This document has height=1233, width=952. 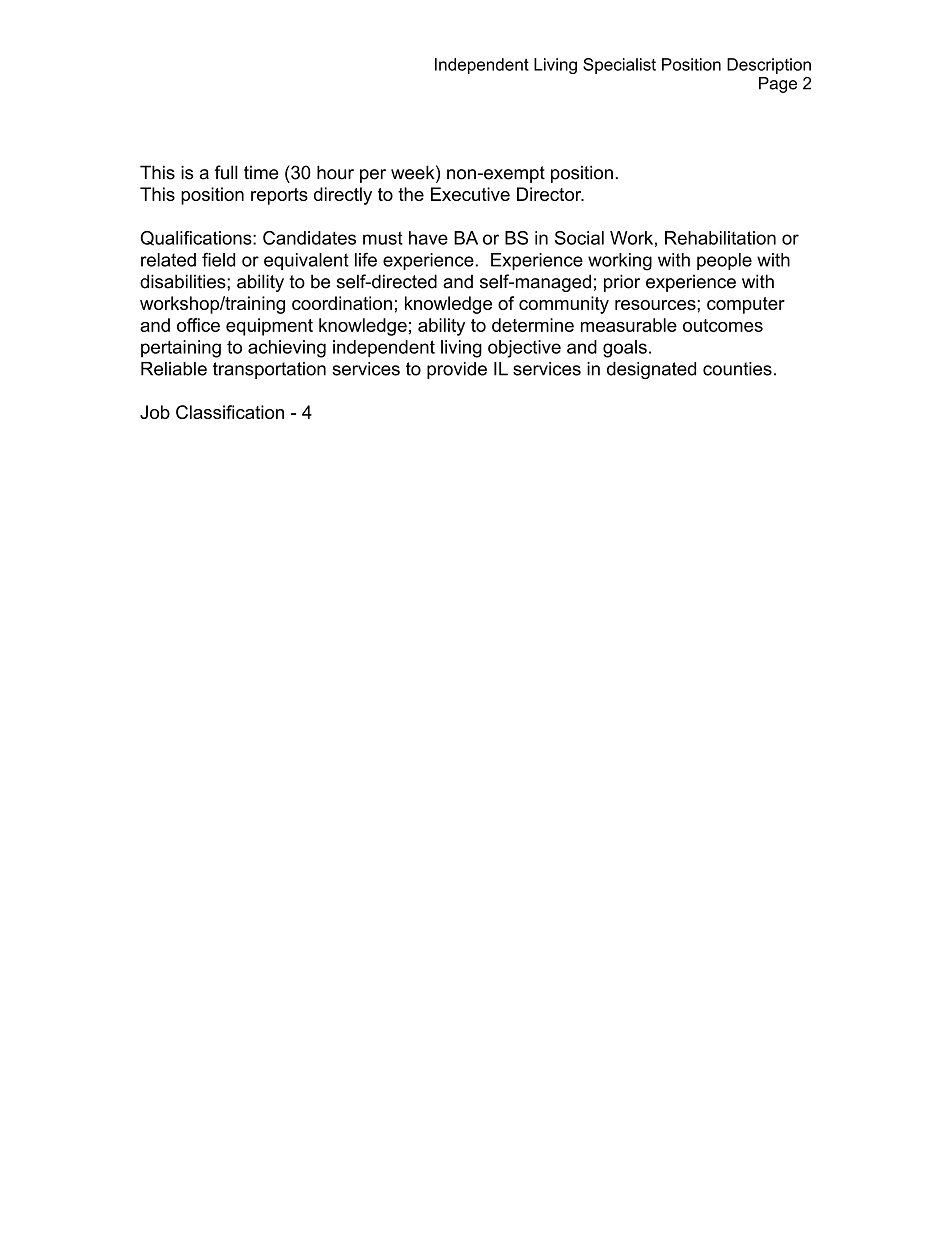 I want to click on disabilities, so click(x=184, y=281).
